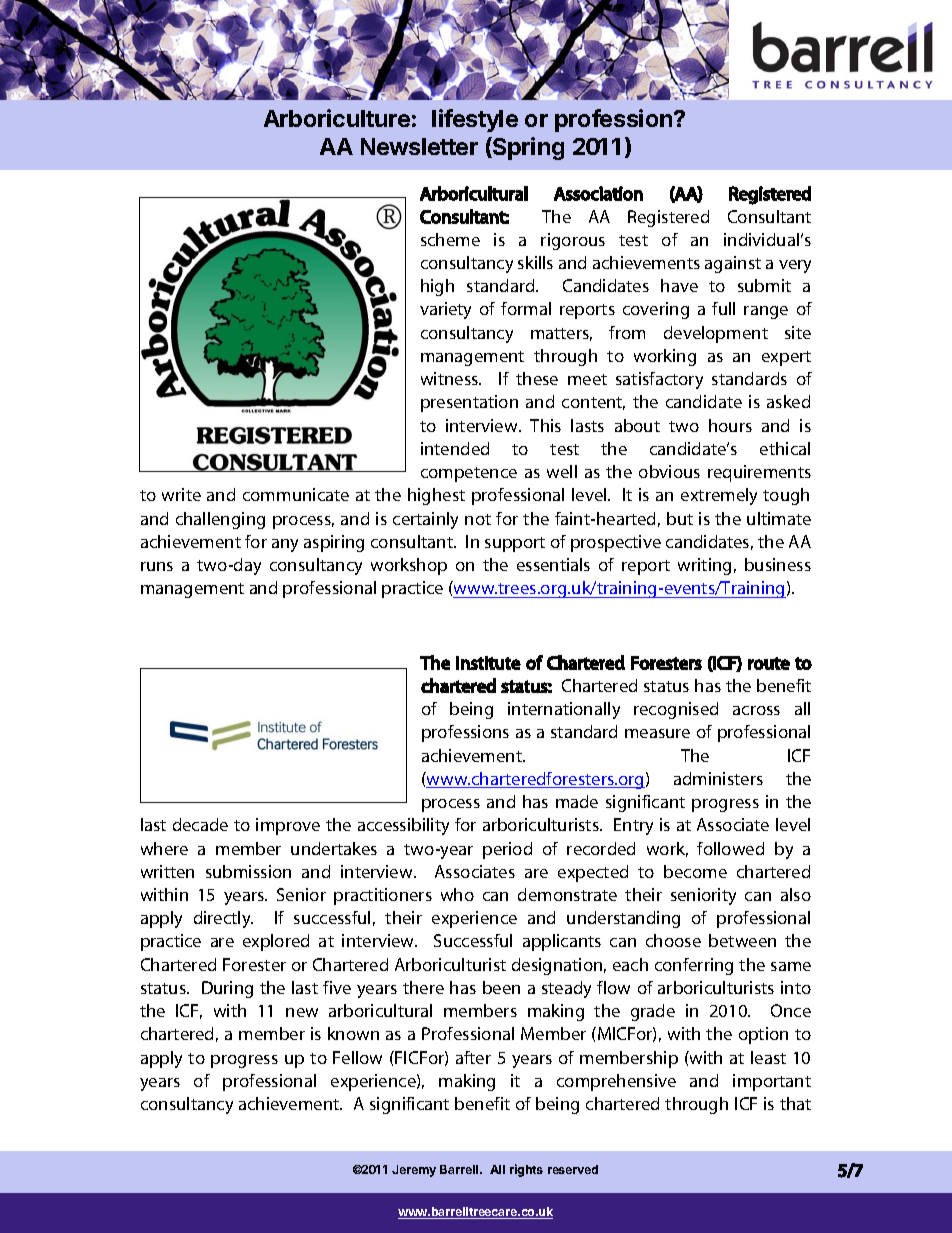 The width and height of the screenshot is (952, 1233). I want to click on route, so click(769, 663).
